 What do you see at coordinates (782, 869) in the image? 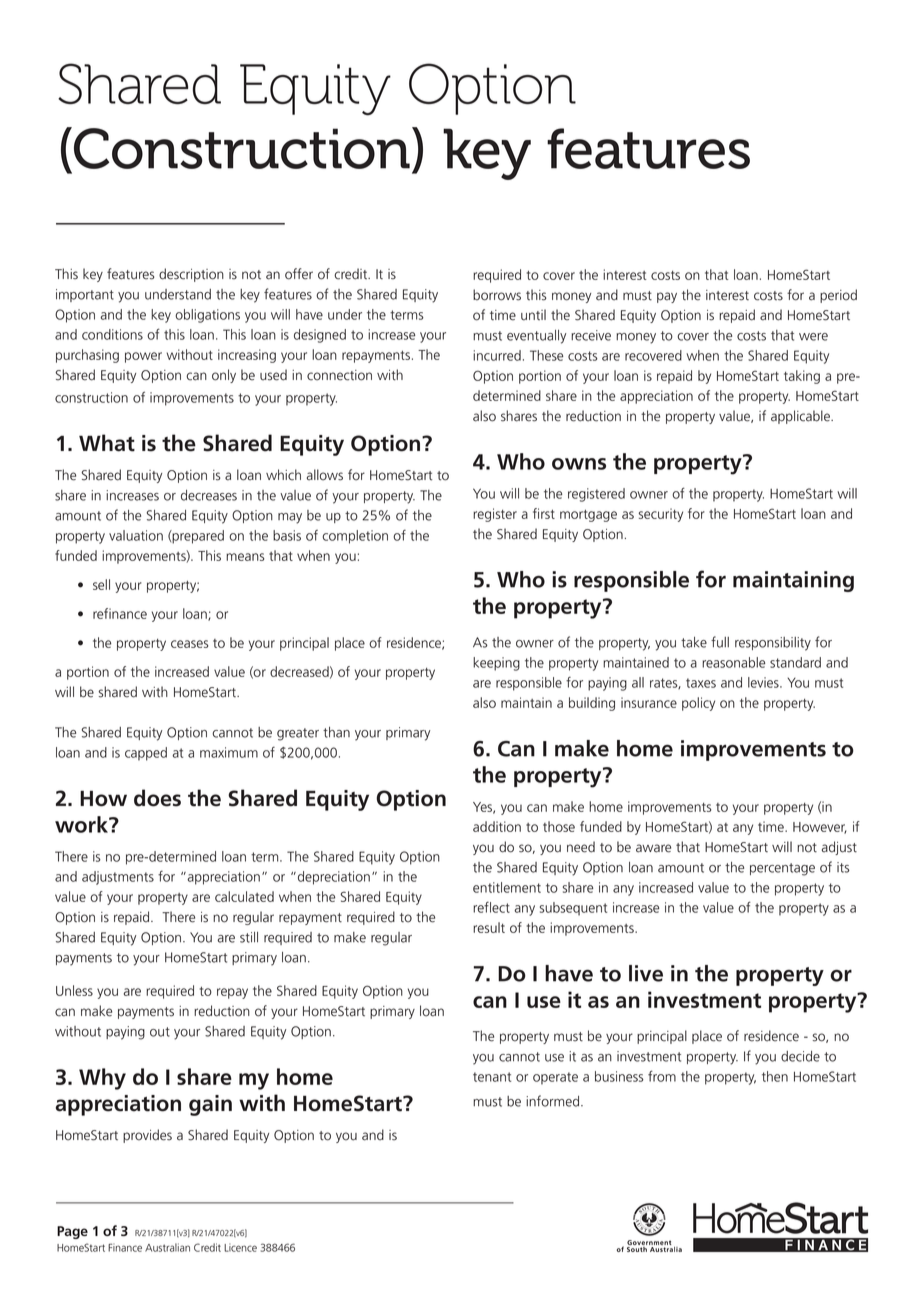
I see `percentage` at bounding box center [782, 869].
